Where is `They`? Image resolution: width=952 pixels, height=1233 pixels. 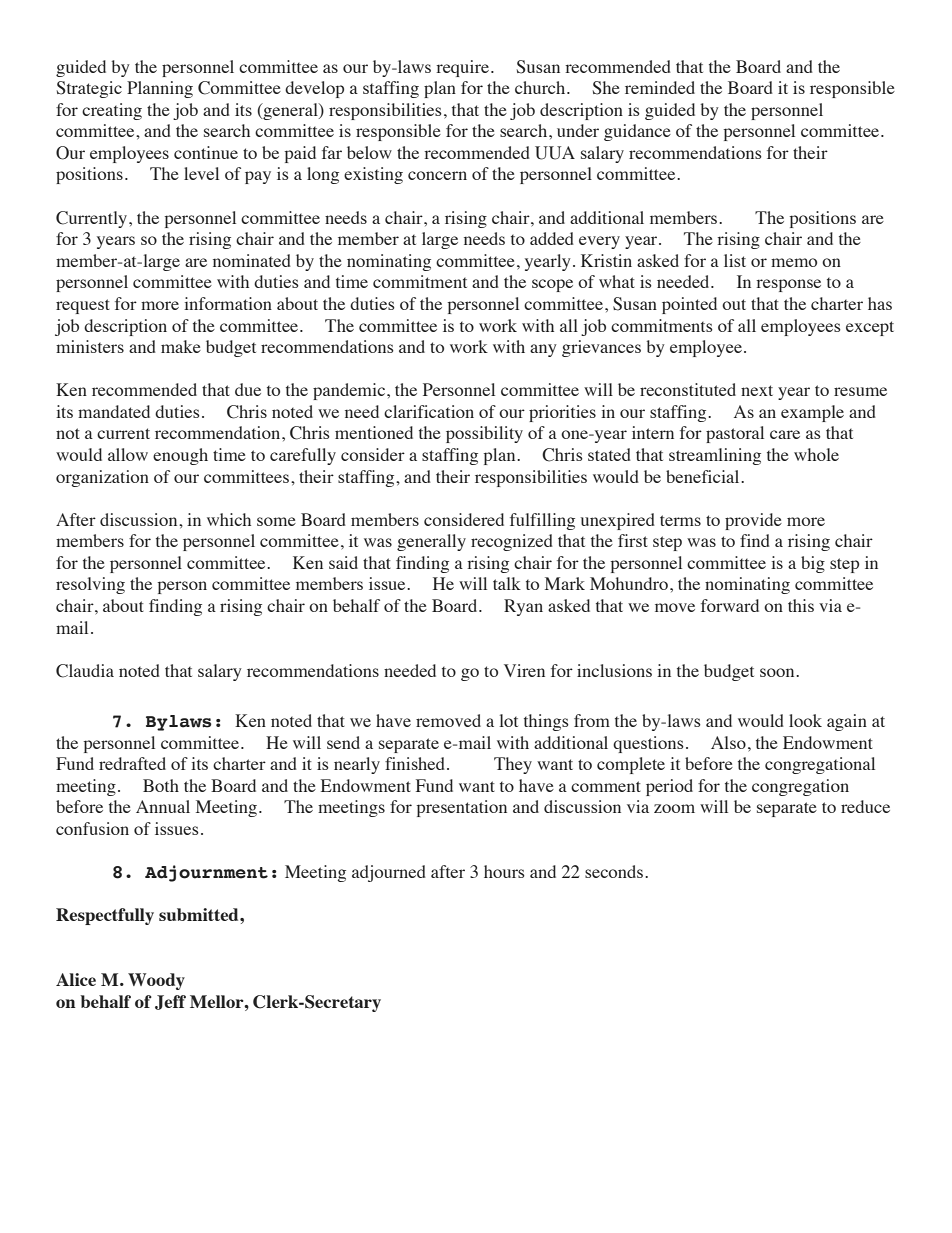
They is located at coordinates (513, 765).
